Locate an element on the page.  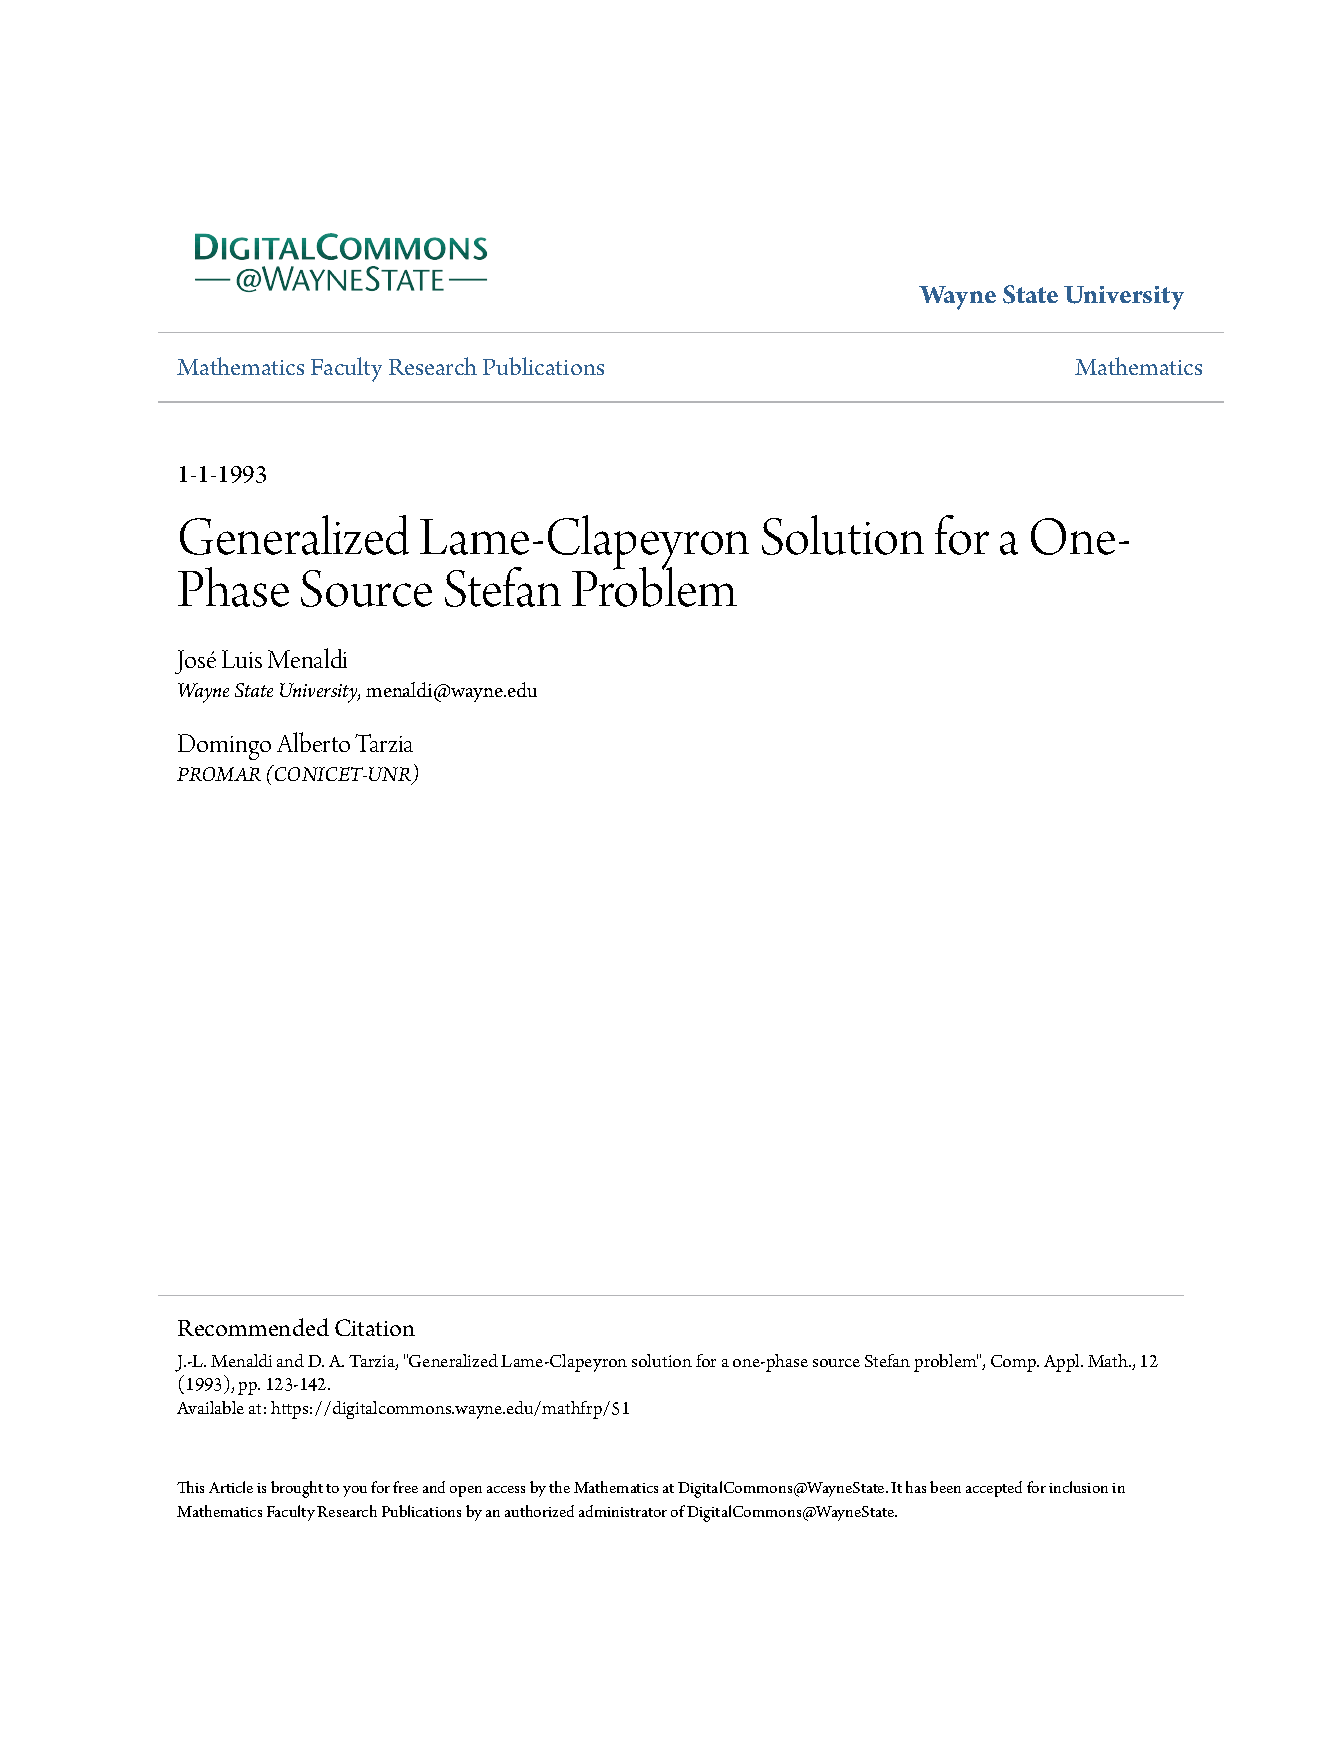
been is located at coordinates (945, 1487).
